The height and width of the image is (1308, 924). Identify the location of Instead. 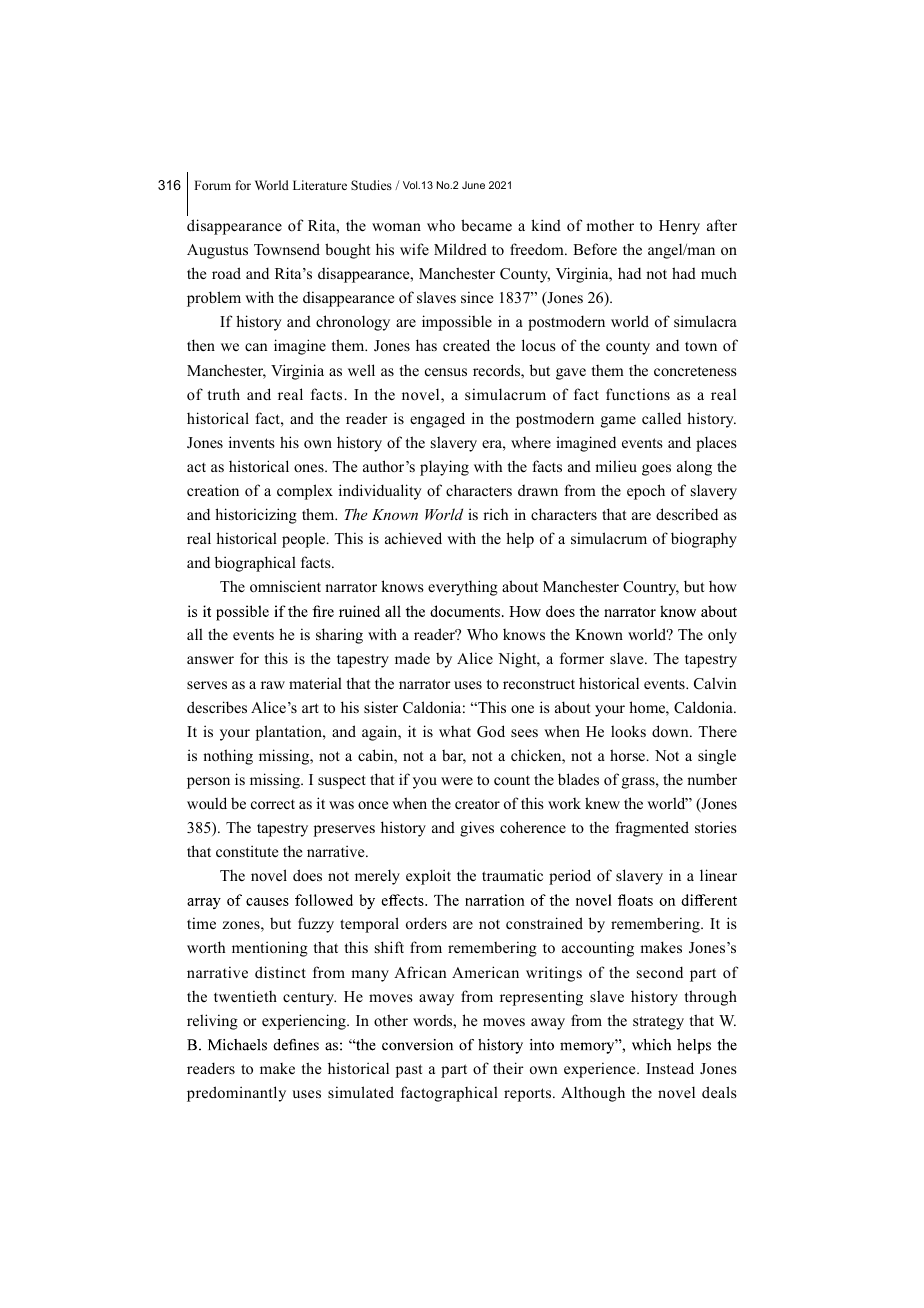
(670, 1068).
